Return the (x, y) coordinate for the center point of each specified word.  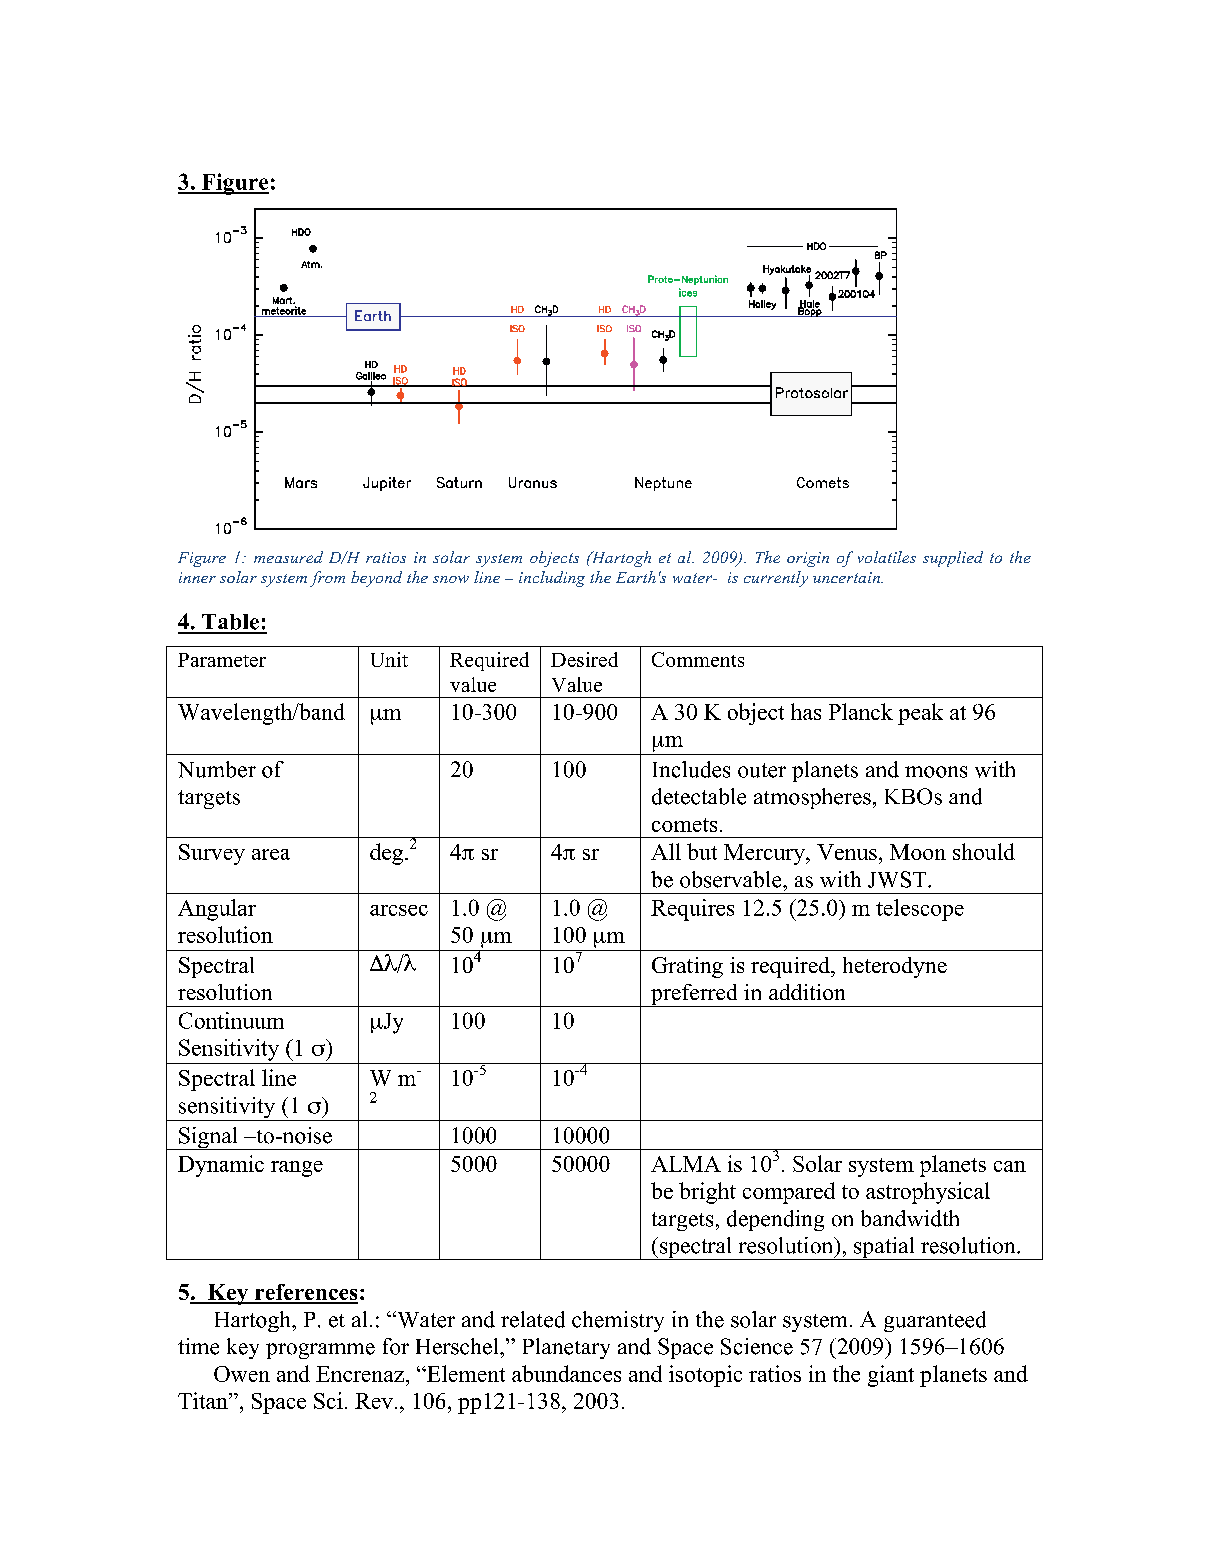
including (552, 579)
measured (288, 557)
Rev (374, 1401)
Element (465, 1373)
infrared (787, 1373)
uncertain (847, 577)
